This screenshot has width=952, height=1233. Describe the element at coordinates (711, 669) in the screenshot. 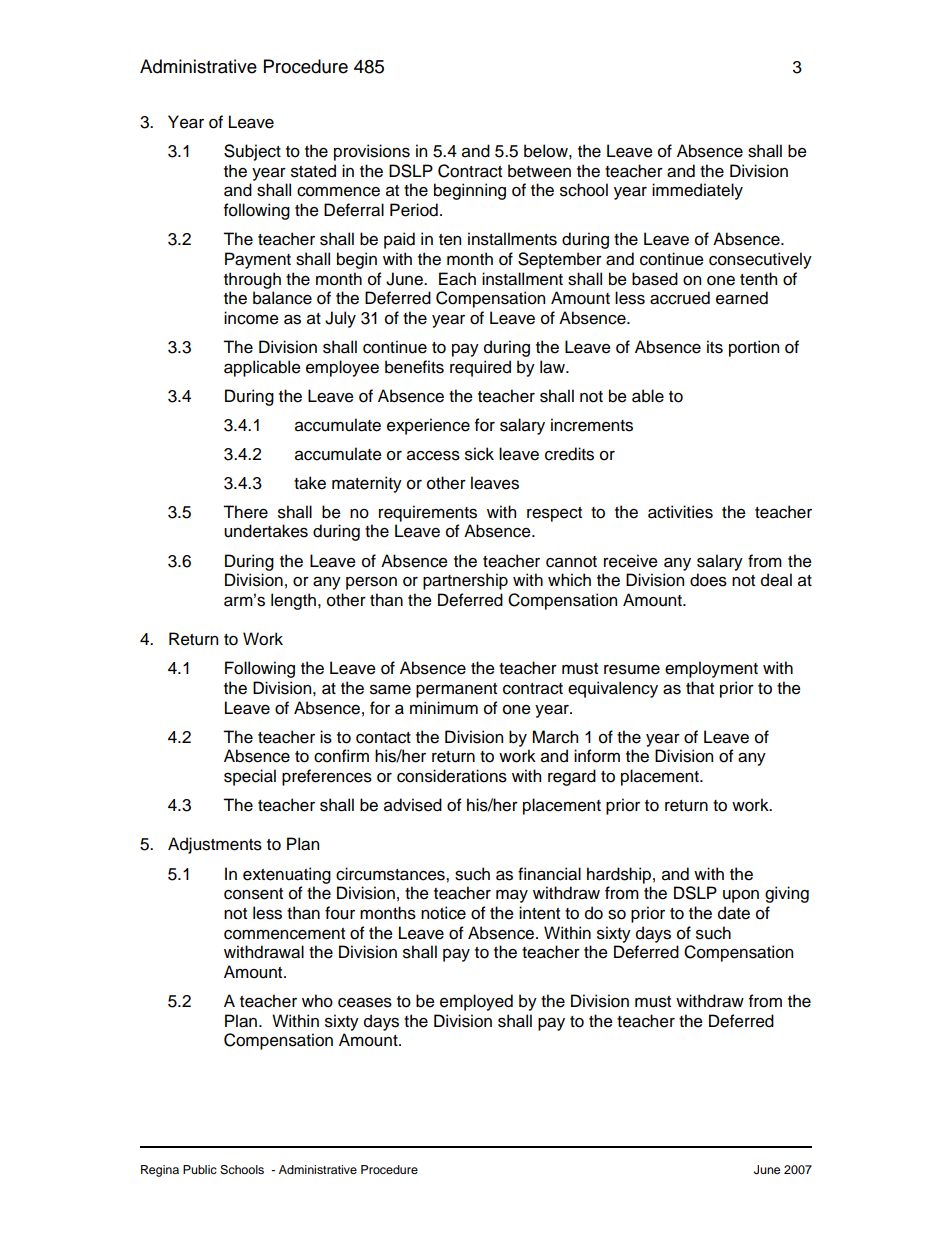

I see `employment` at that location.
